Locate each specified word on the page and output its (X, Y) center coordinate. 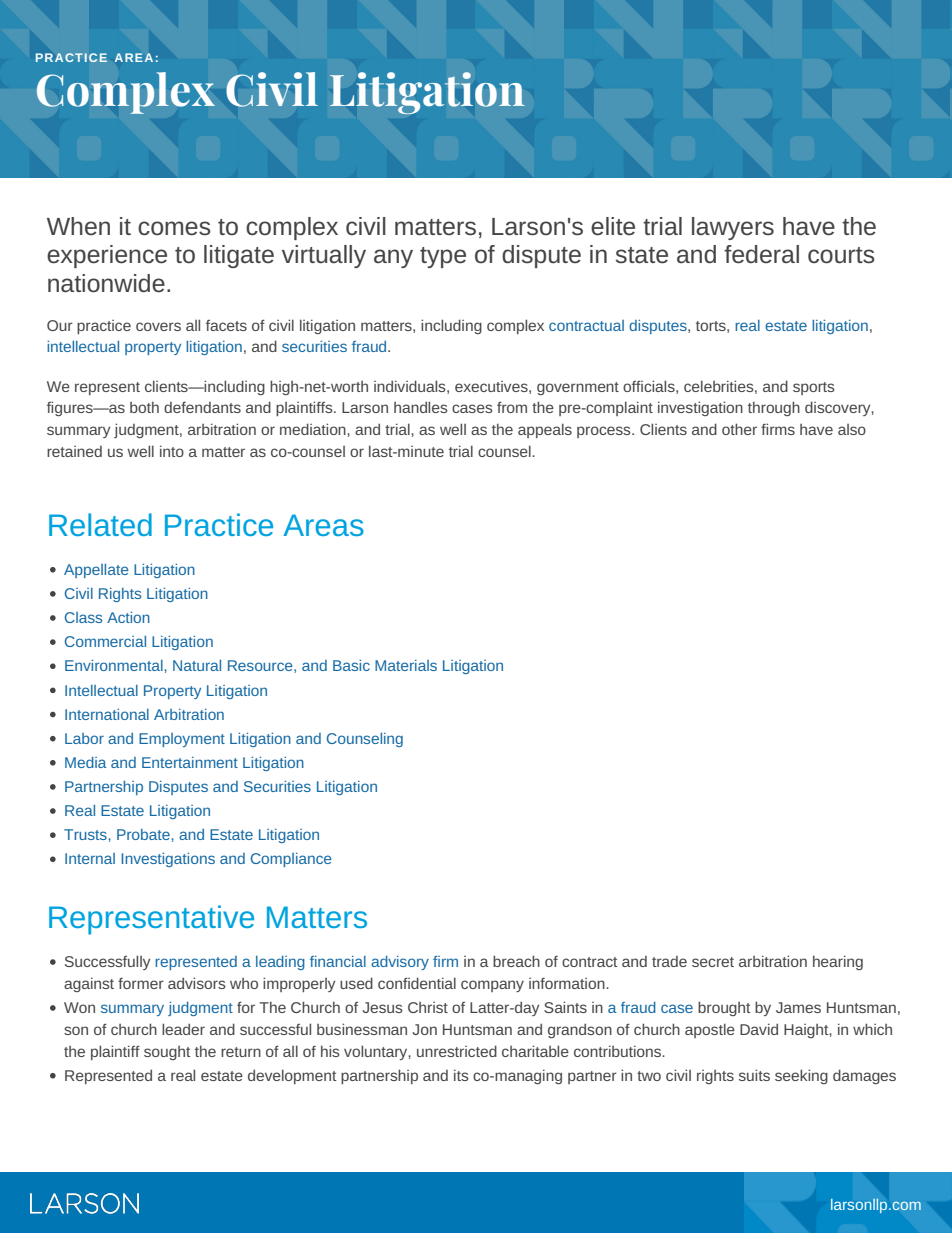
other (739, 429)
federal (761, 254)
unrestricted (457, 1051)
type (443, 257)
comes (174, 228)
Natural (197, 665)
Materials (406, 665)
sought (167, 1053)
